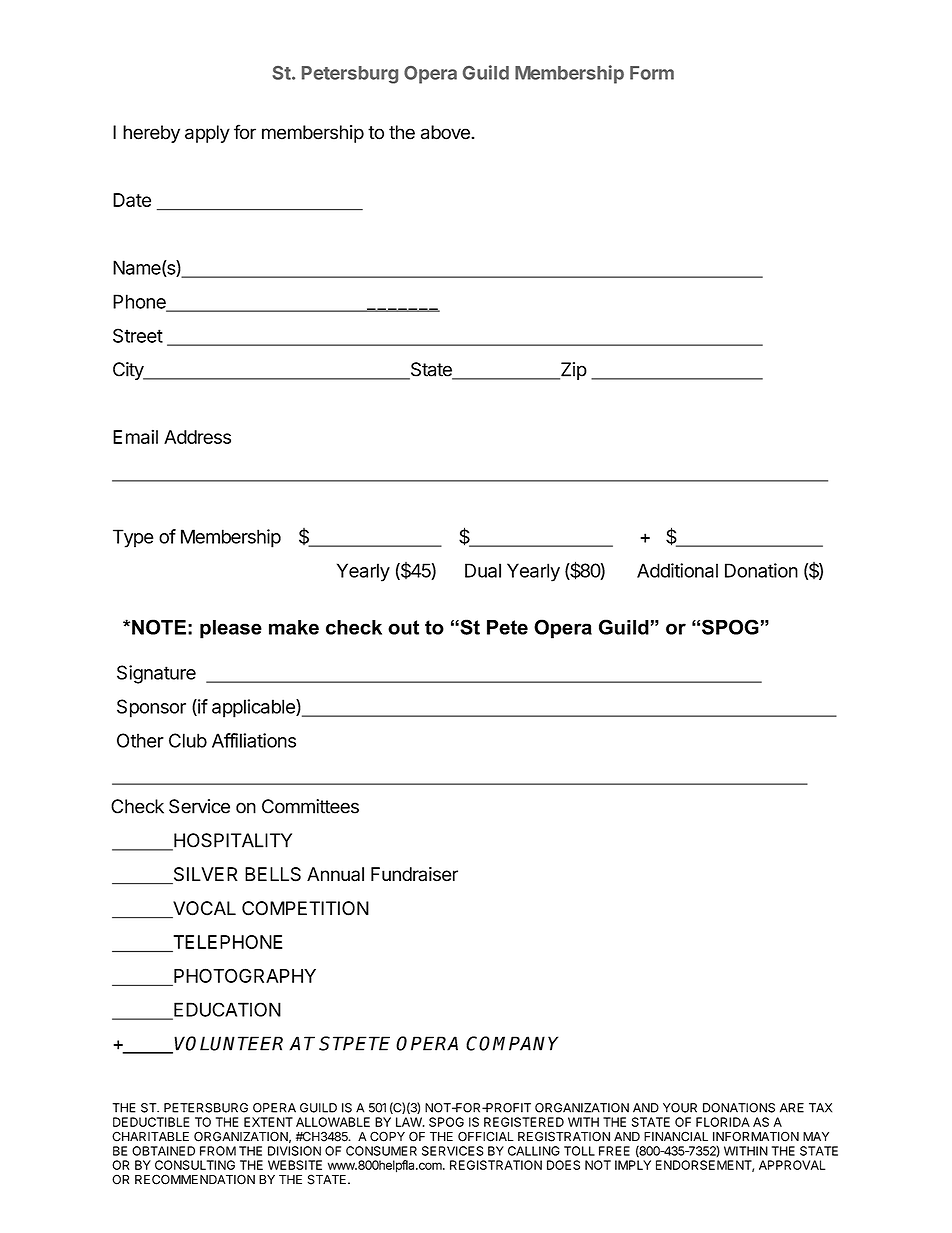 The image size is (952, 1233). I want to click on Address, so click(197, 437).
